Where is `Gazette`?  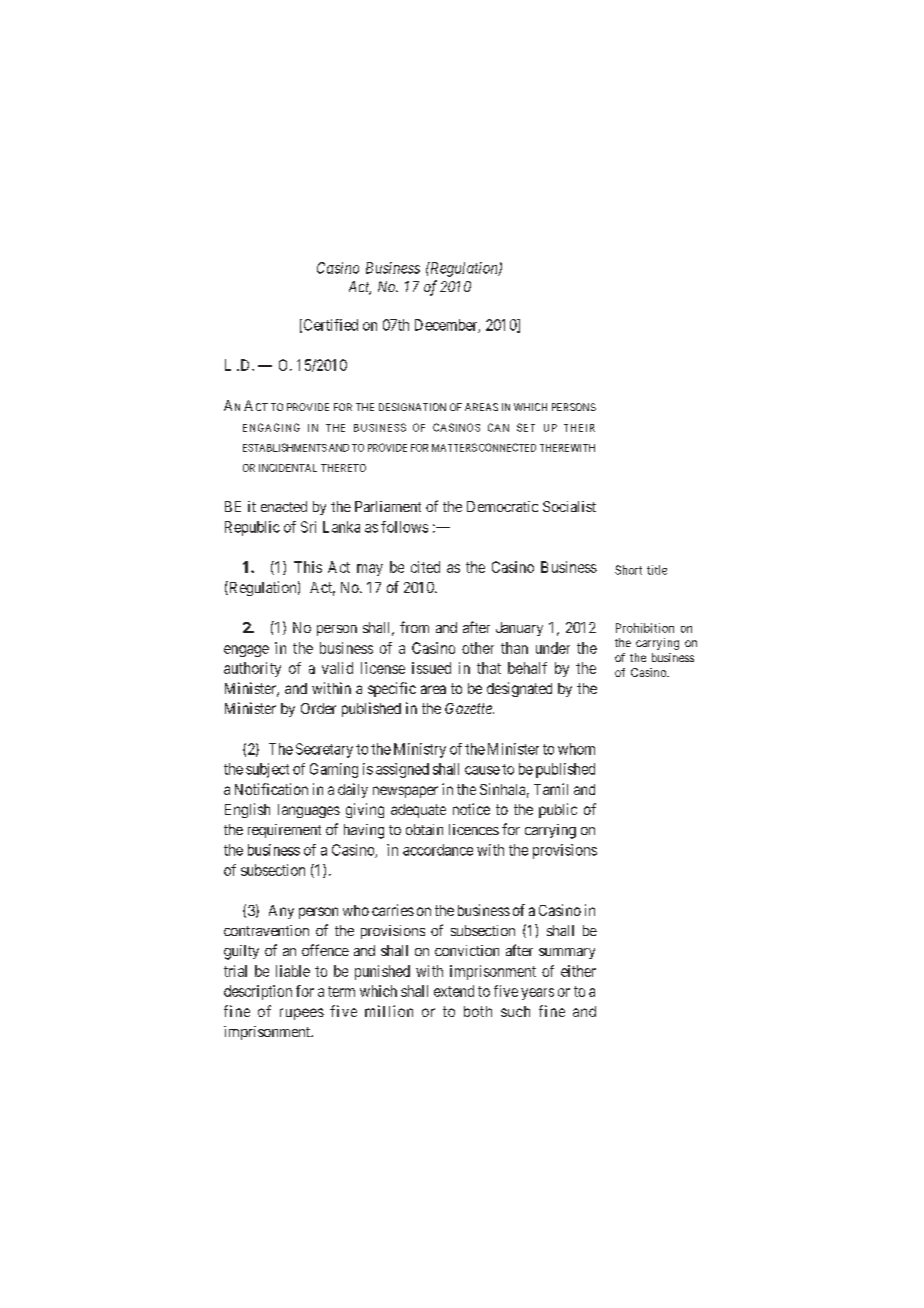
Gazette is located at coordinates (469, 708).
